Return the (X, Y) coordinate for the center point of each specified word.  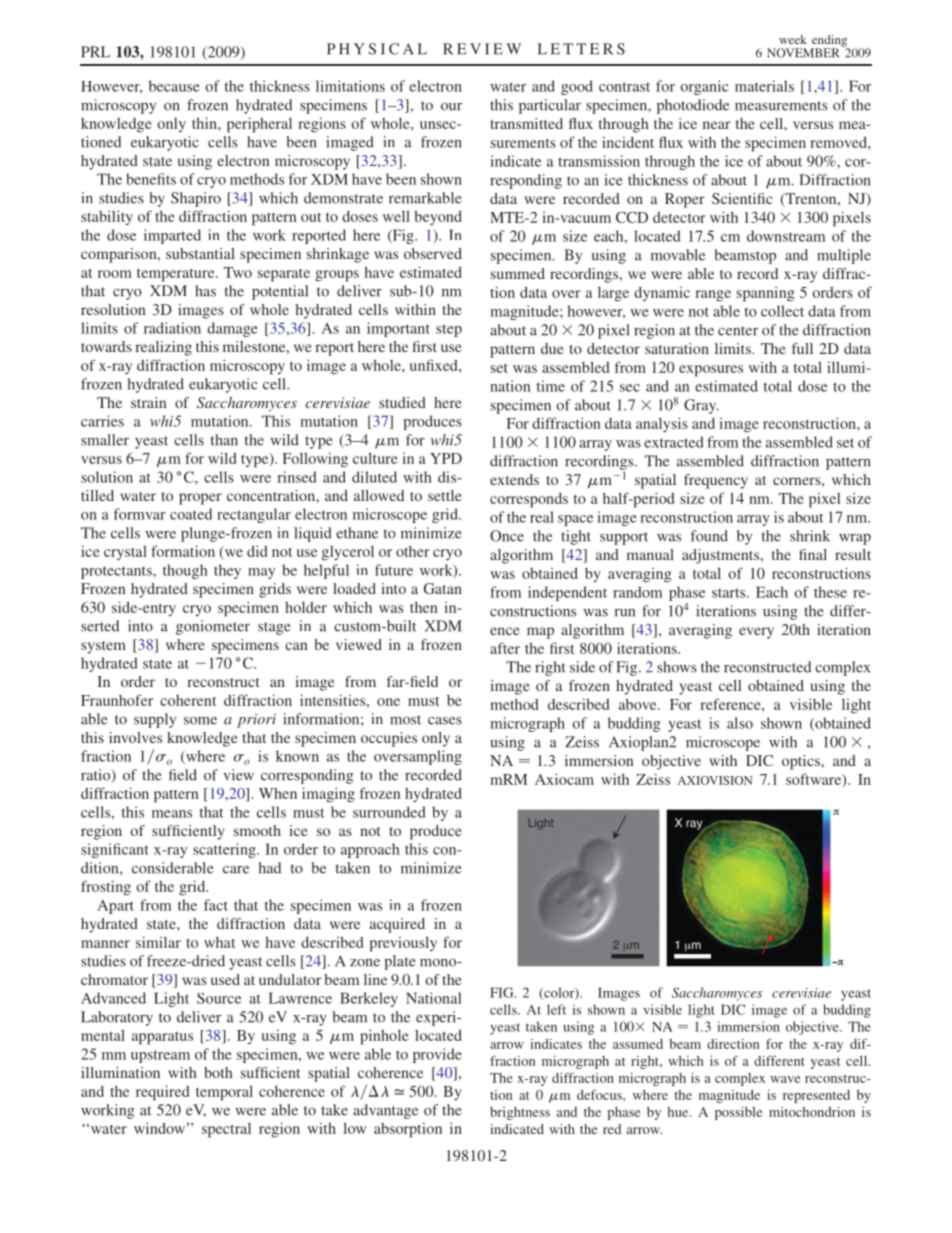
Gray (701, 406)
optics (802, 762)
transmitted (526, 123)
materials (764, 86)
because (174, 86)
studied (402, 402)
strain (149, 402)
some (200, 721)
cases (445, 721)
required (162, 1093)
